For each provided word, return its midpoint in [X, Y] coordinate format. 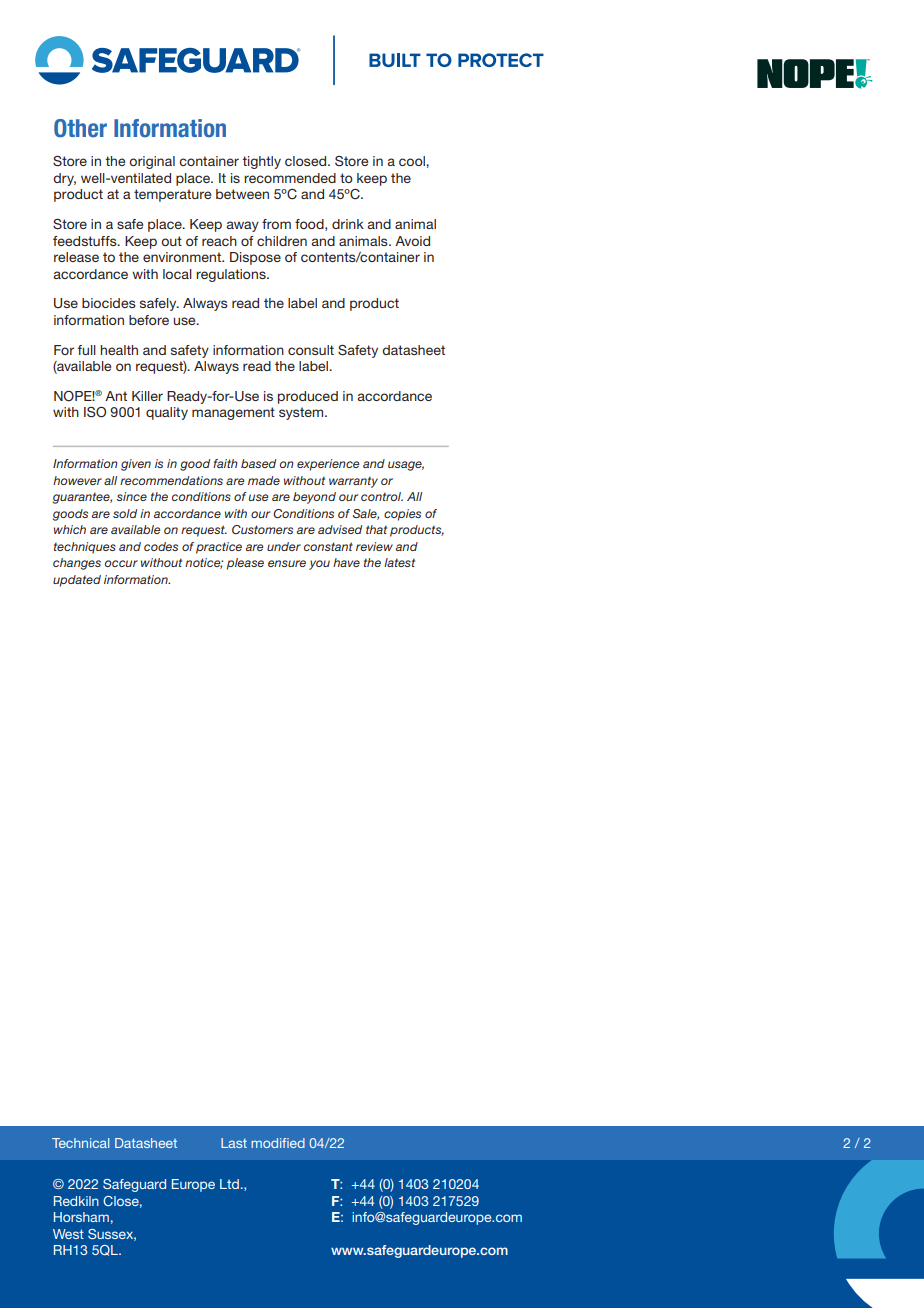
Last [234, 1143]
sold [125, 513]
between [242, 194]
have [346, 562]
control [382, 496]
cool [413, 161]
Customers [262, 529]
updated [77, 581]
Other [80, 128]
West [68, 1234]
